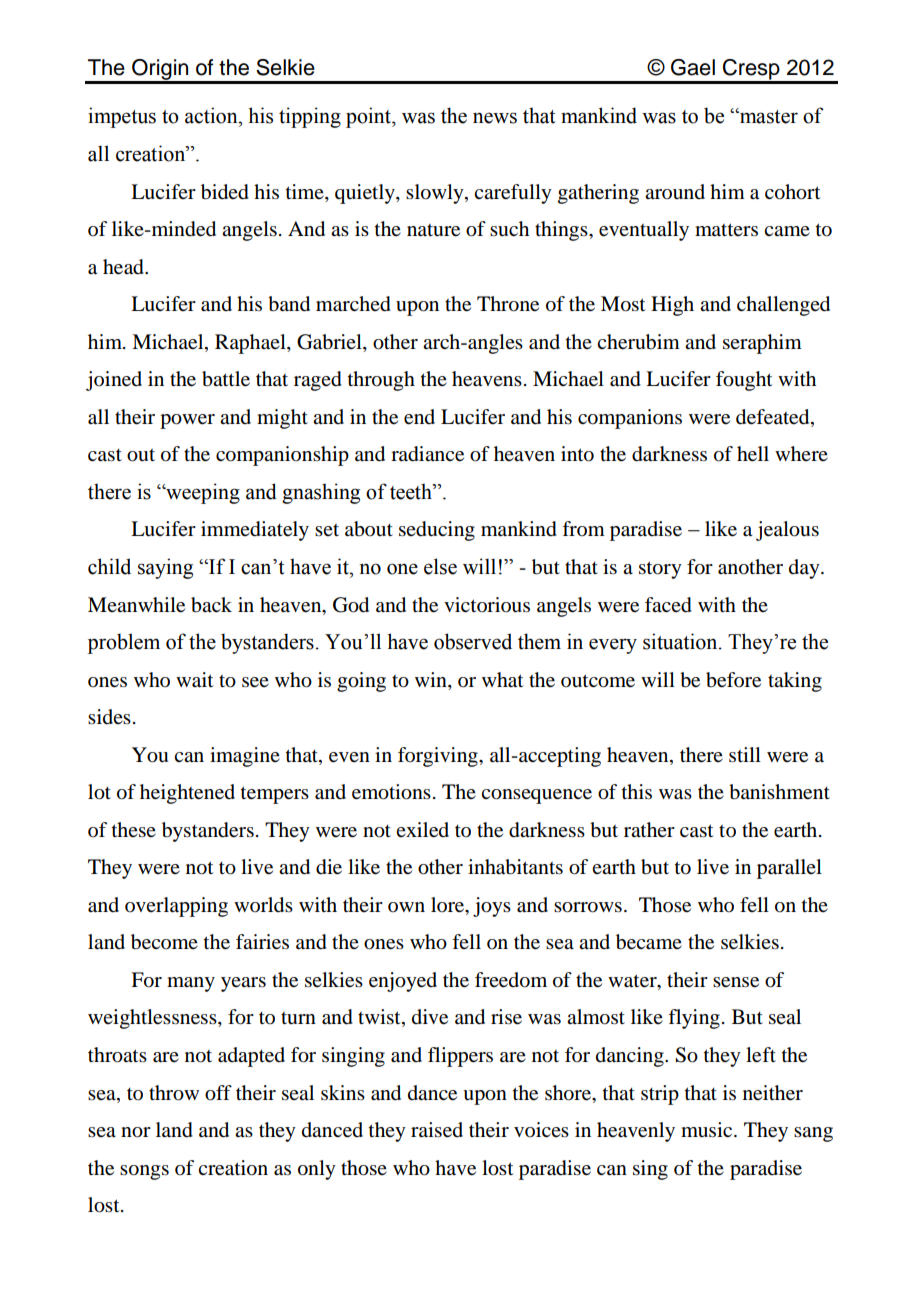  What do you see at coordinates (211, 605) in the screenshot?
I see `back` at bounding box center [211, 605].
